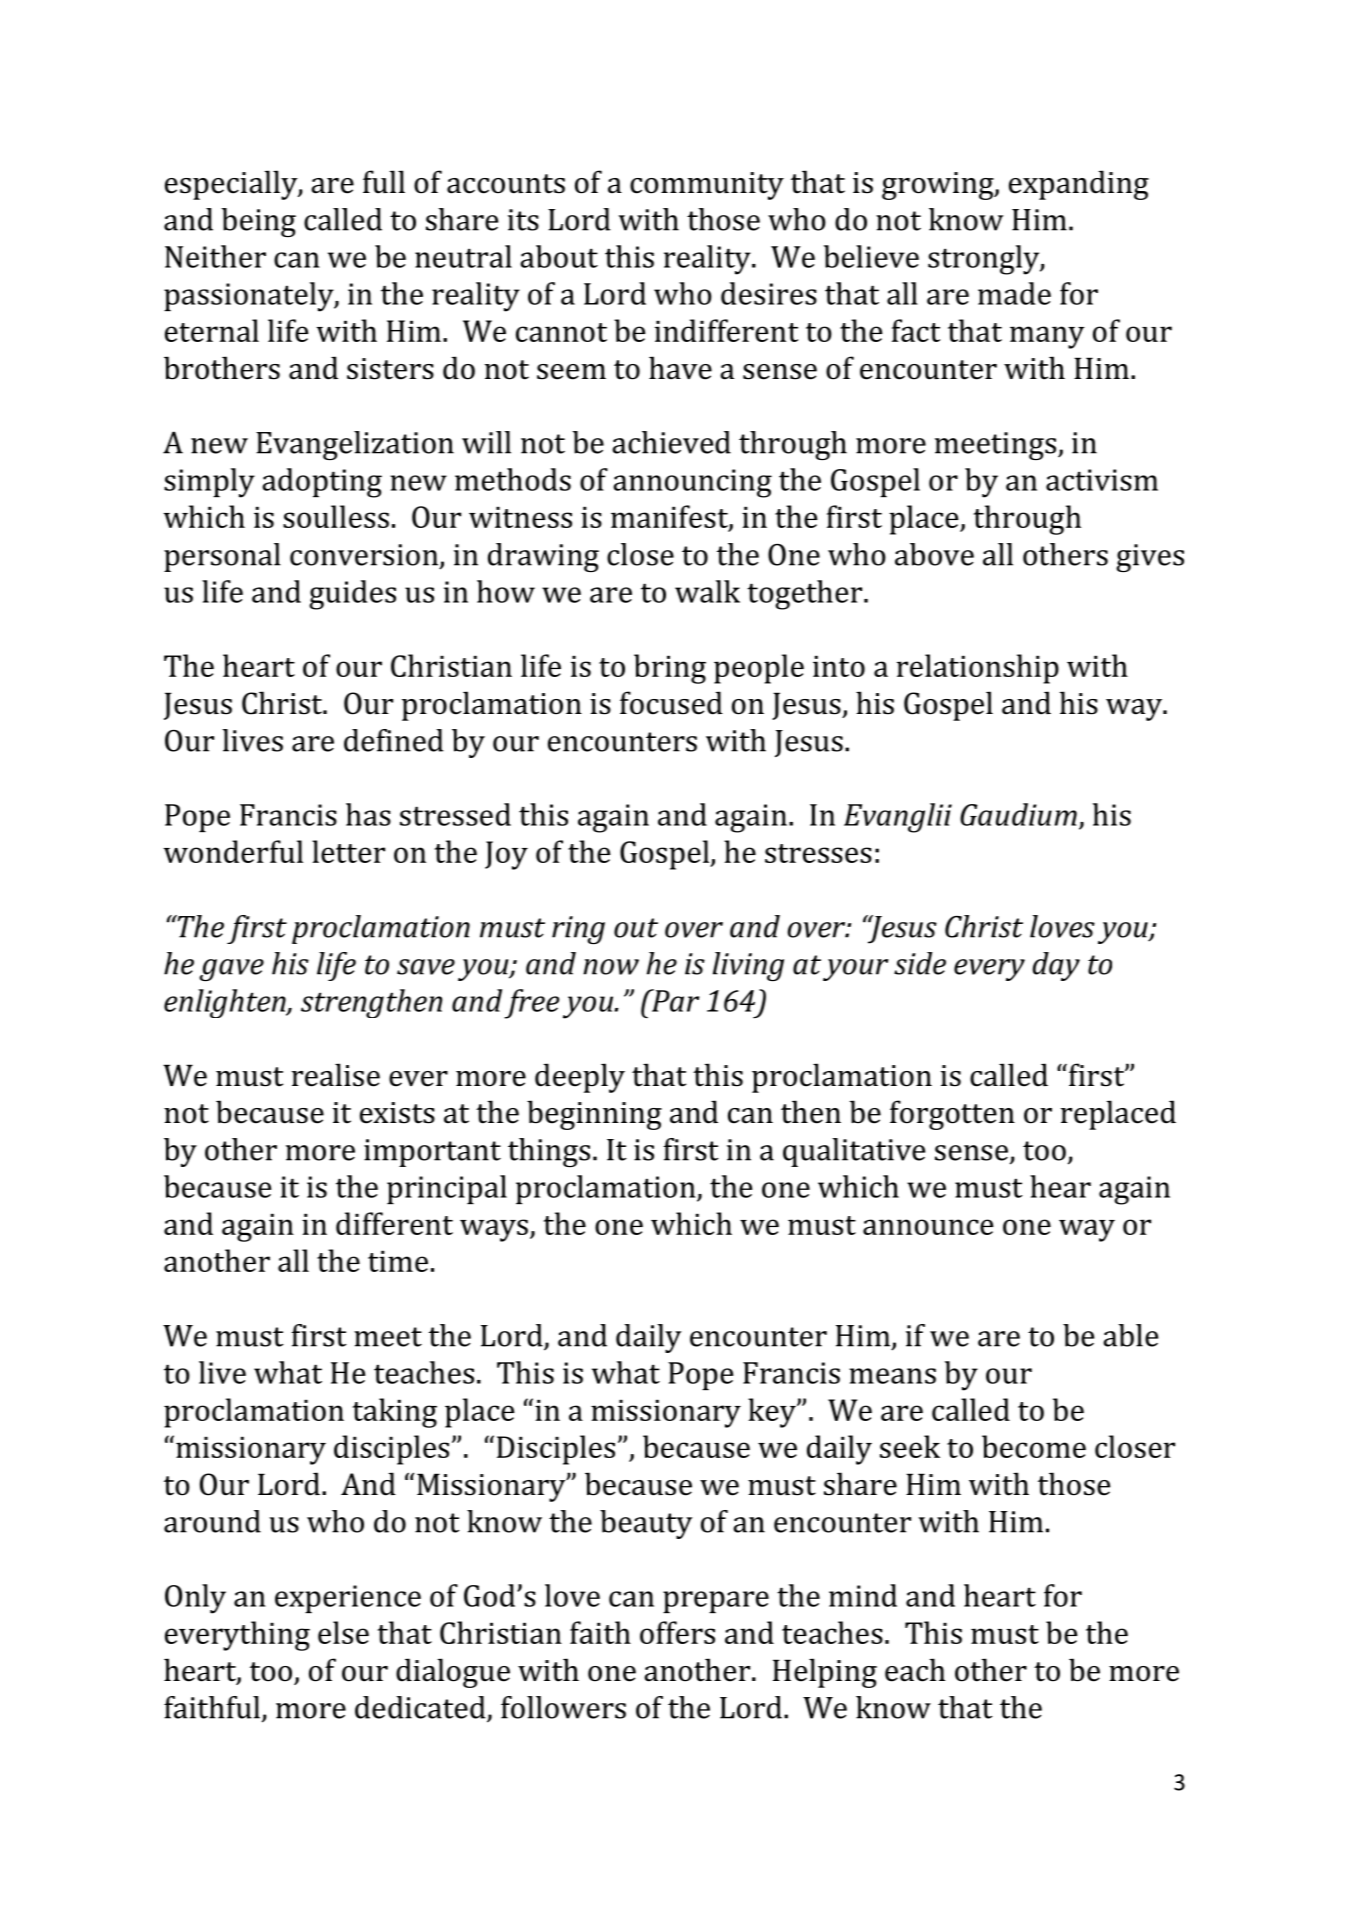  Describe the element at coordinates (863, 1595) in the page. I see `mind` at that location.
